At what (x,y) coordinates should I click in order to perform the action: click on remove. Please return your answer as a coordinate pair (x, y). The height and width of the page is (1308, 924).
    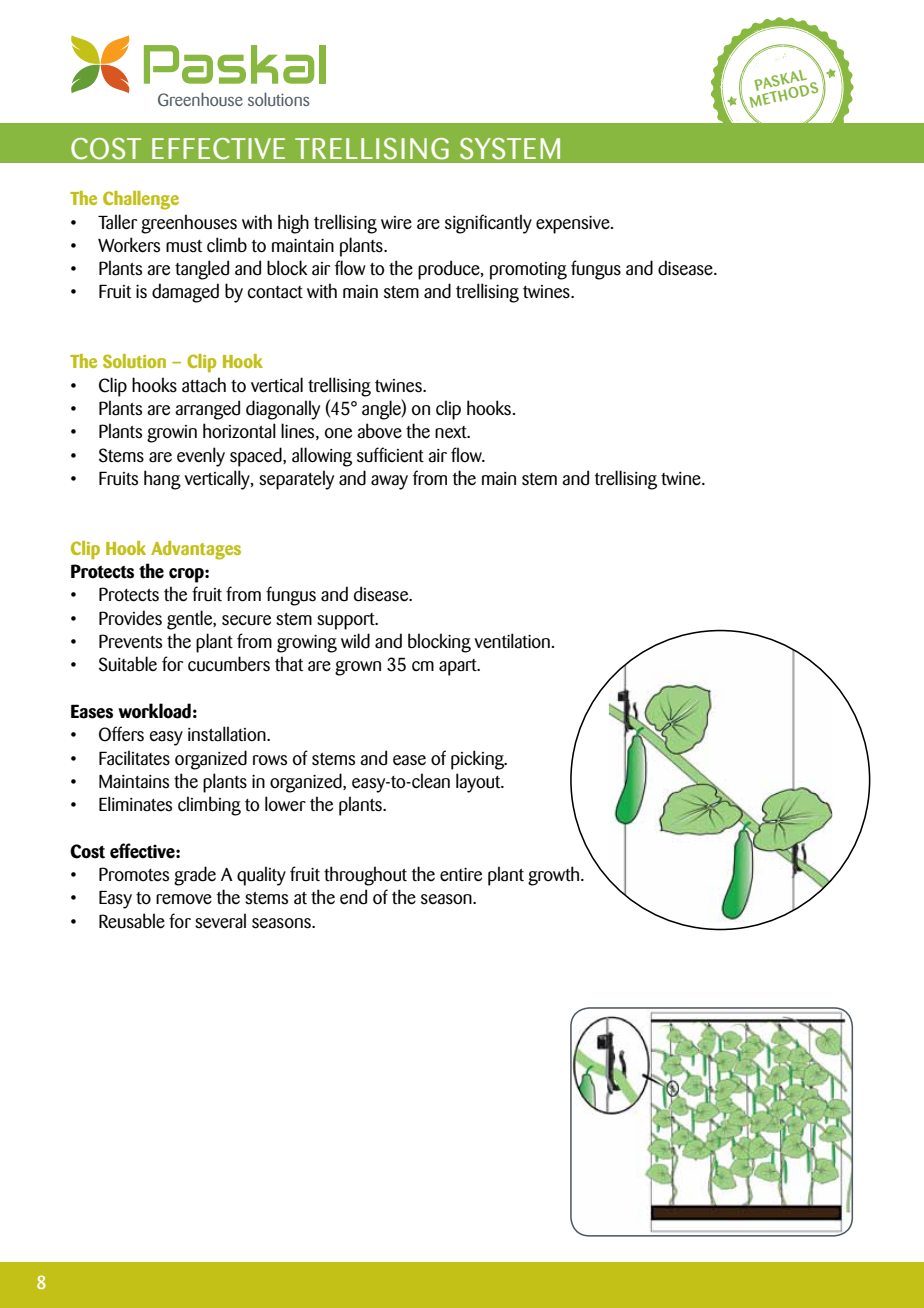
    Looking at the image, I should click on (184, 899).
